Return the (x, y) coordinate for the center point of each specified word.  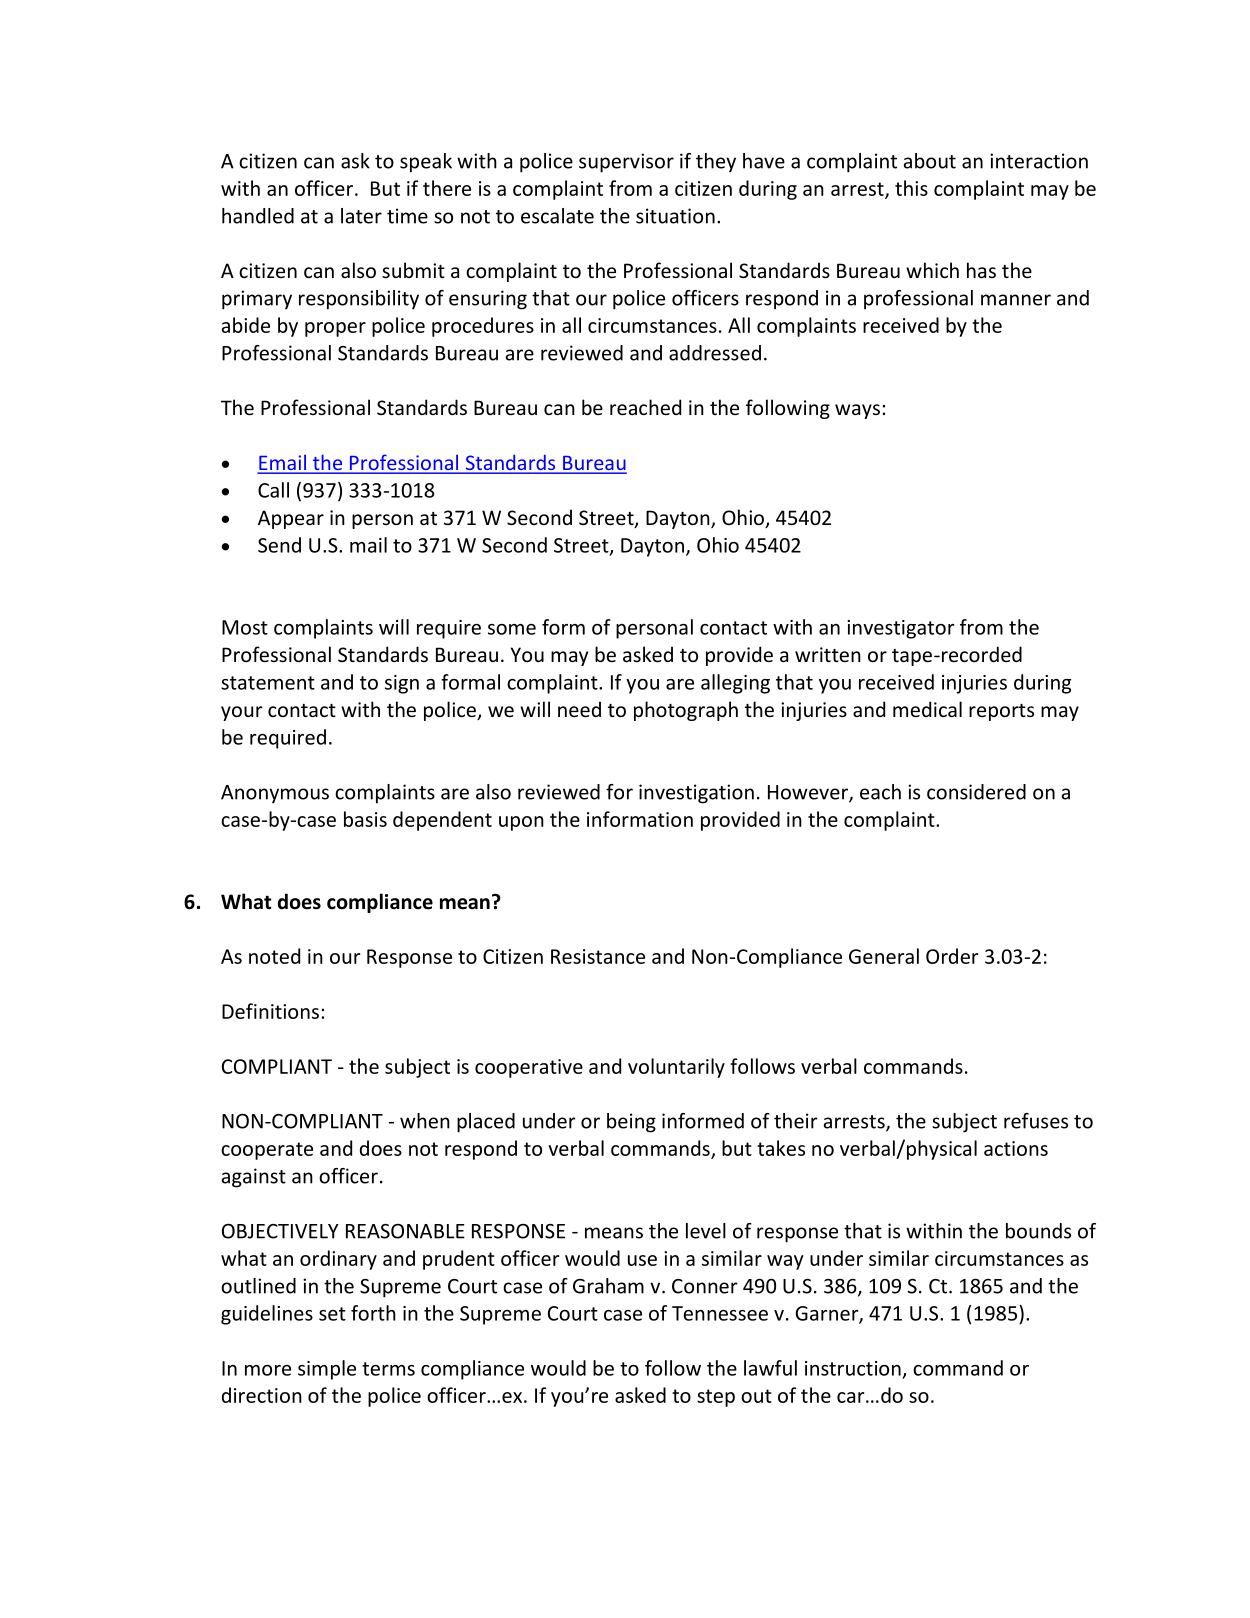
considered (976, 792)
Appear (291, 519)
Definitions (270, 1011)
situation (675, 216)
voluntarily (676, 1068)
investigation (696, 794)
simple (327, 1370)
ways (857, 411)
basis (365, 819)
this (911, 188)
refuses (1036, 1121)
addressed (715, 353)
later (361, 216)
